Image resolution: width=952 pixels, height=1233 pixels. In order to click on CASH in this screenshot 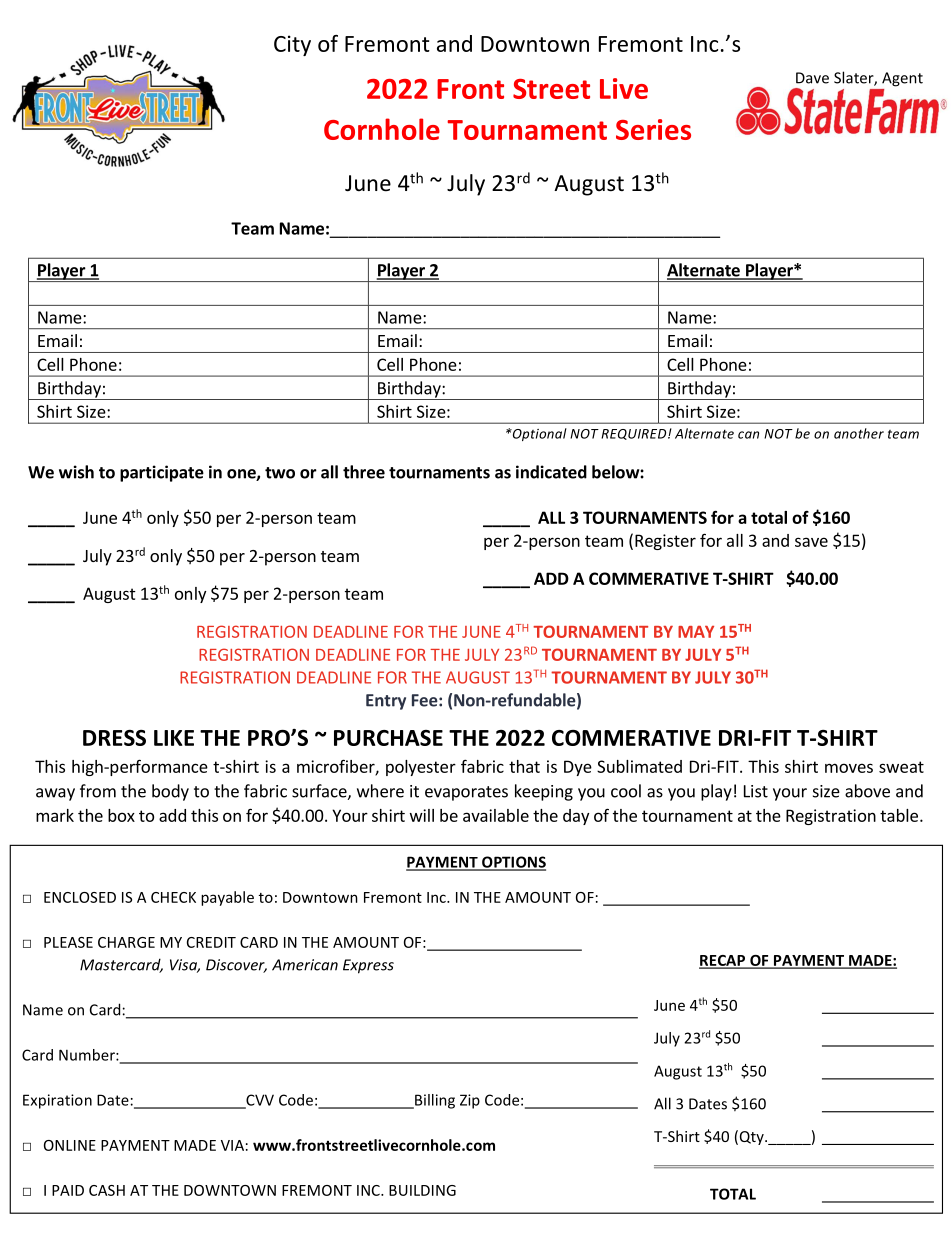, I will do `click(107, 1190)`.
